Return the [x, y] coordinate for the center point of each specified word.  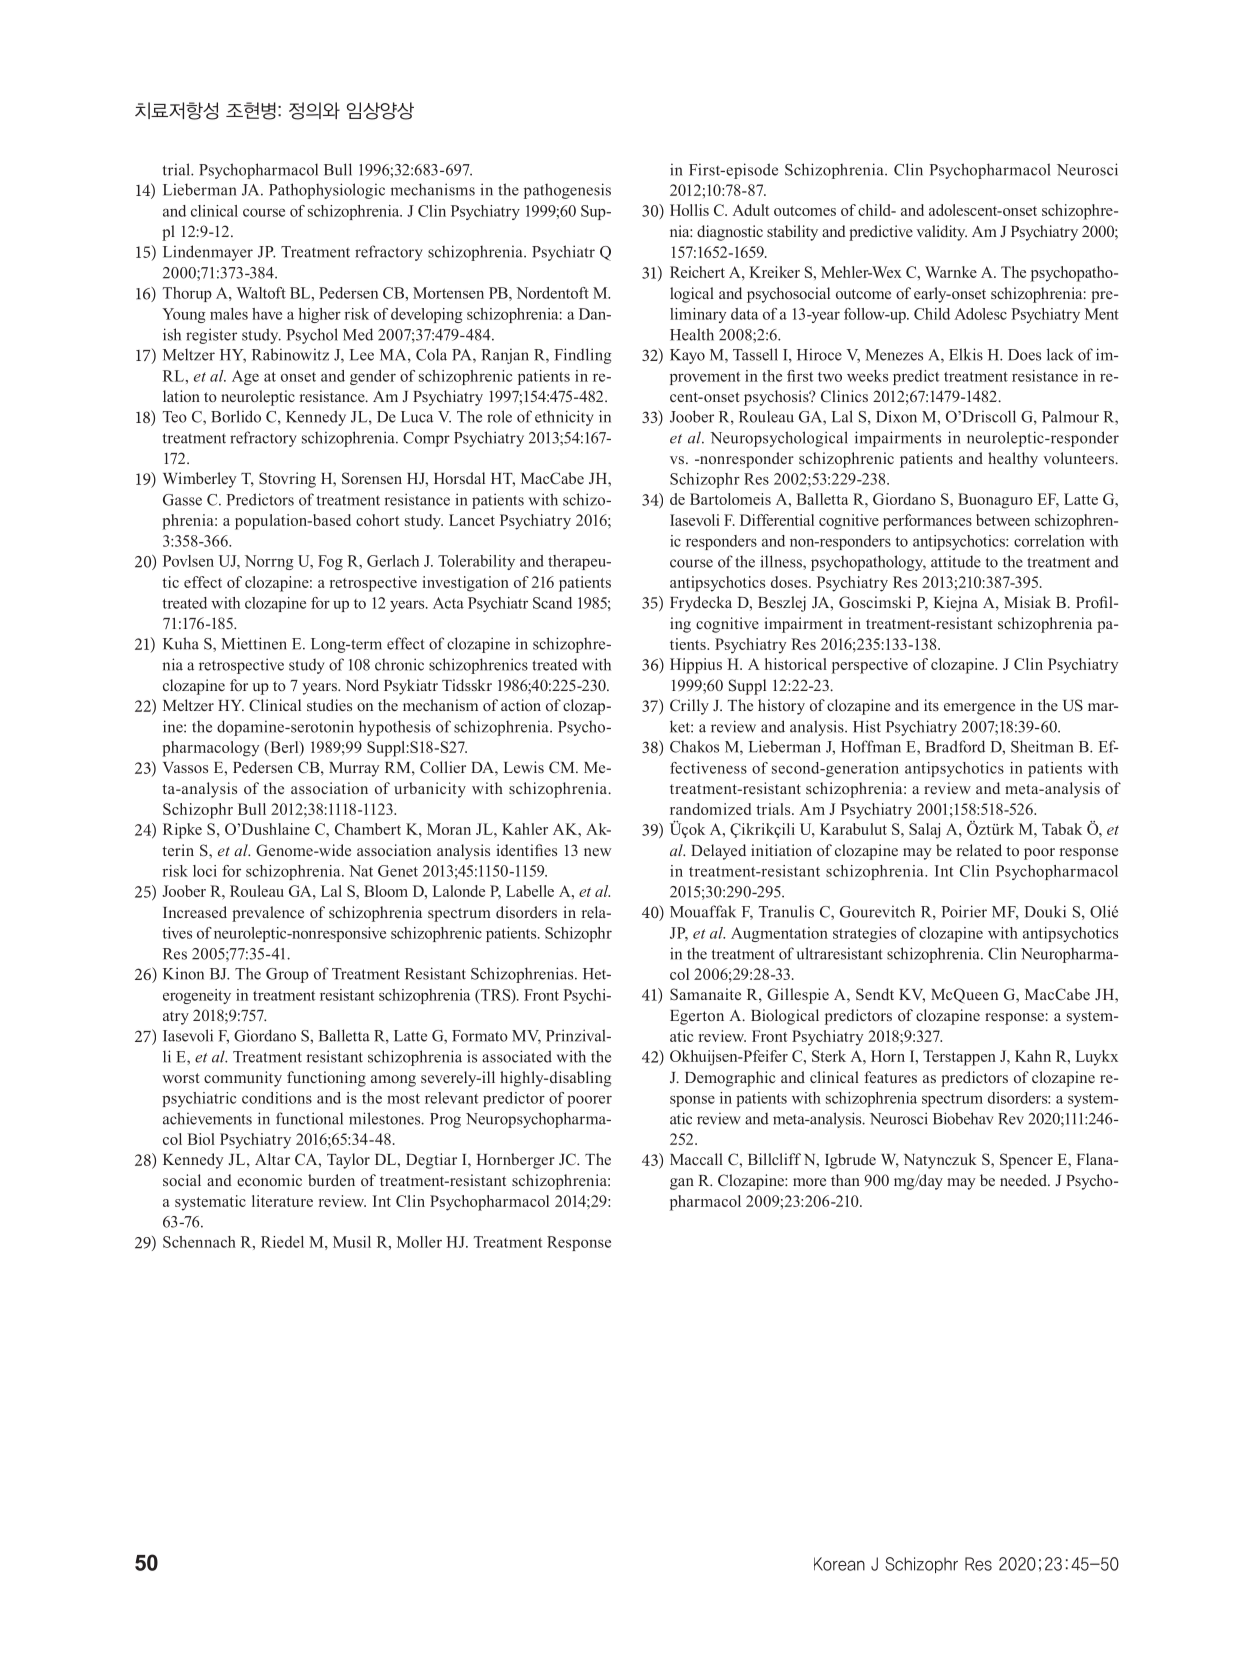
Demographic [730, 1079]
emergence [979, 709]
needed [1024, 1180]
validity [941, 233]
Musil [352, 1242]
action [521, 705]
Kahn [1033, 1056]
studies [329, 705]
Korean [839, 1564]
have [267, 314]
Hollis [689, 210]
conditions [277, 1098]
